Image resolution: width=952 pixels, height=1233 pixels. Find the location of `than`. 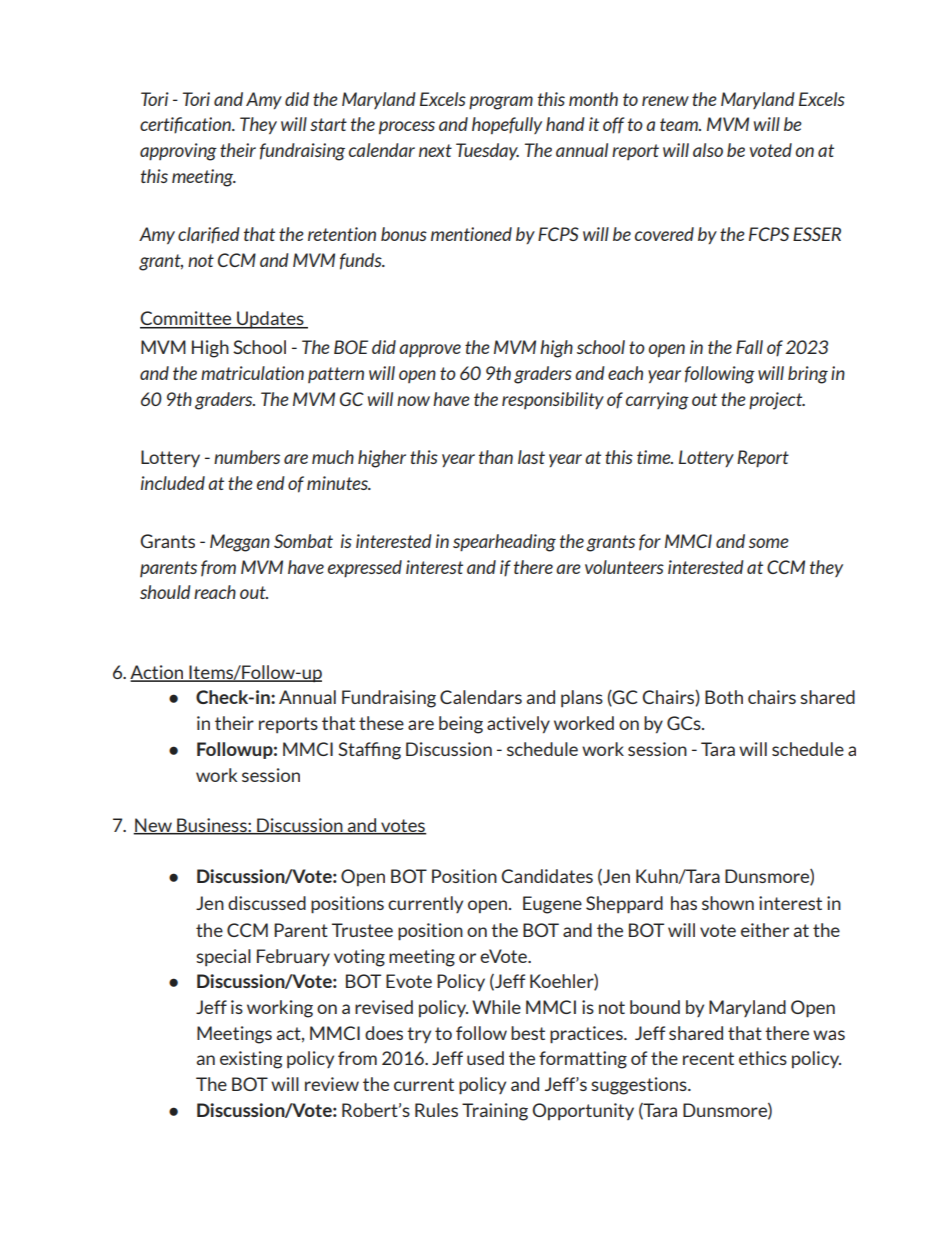

than is located at coordinates (496, 457).
